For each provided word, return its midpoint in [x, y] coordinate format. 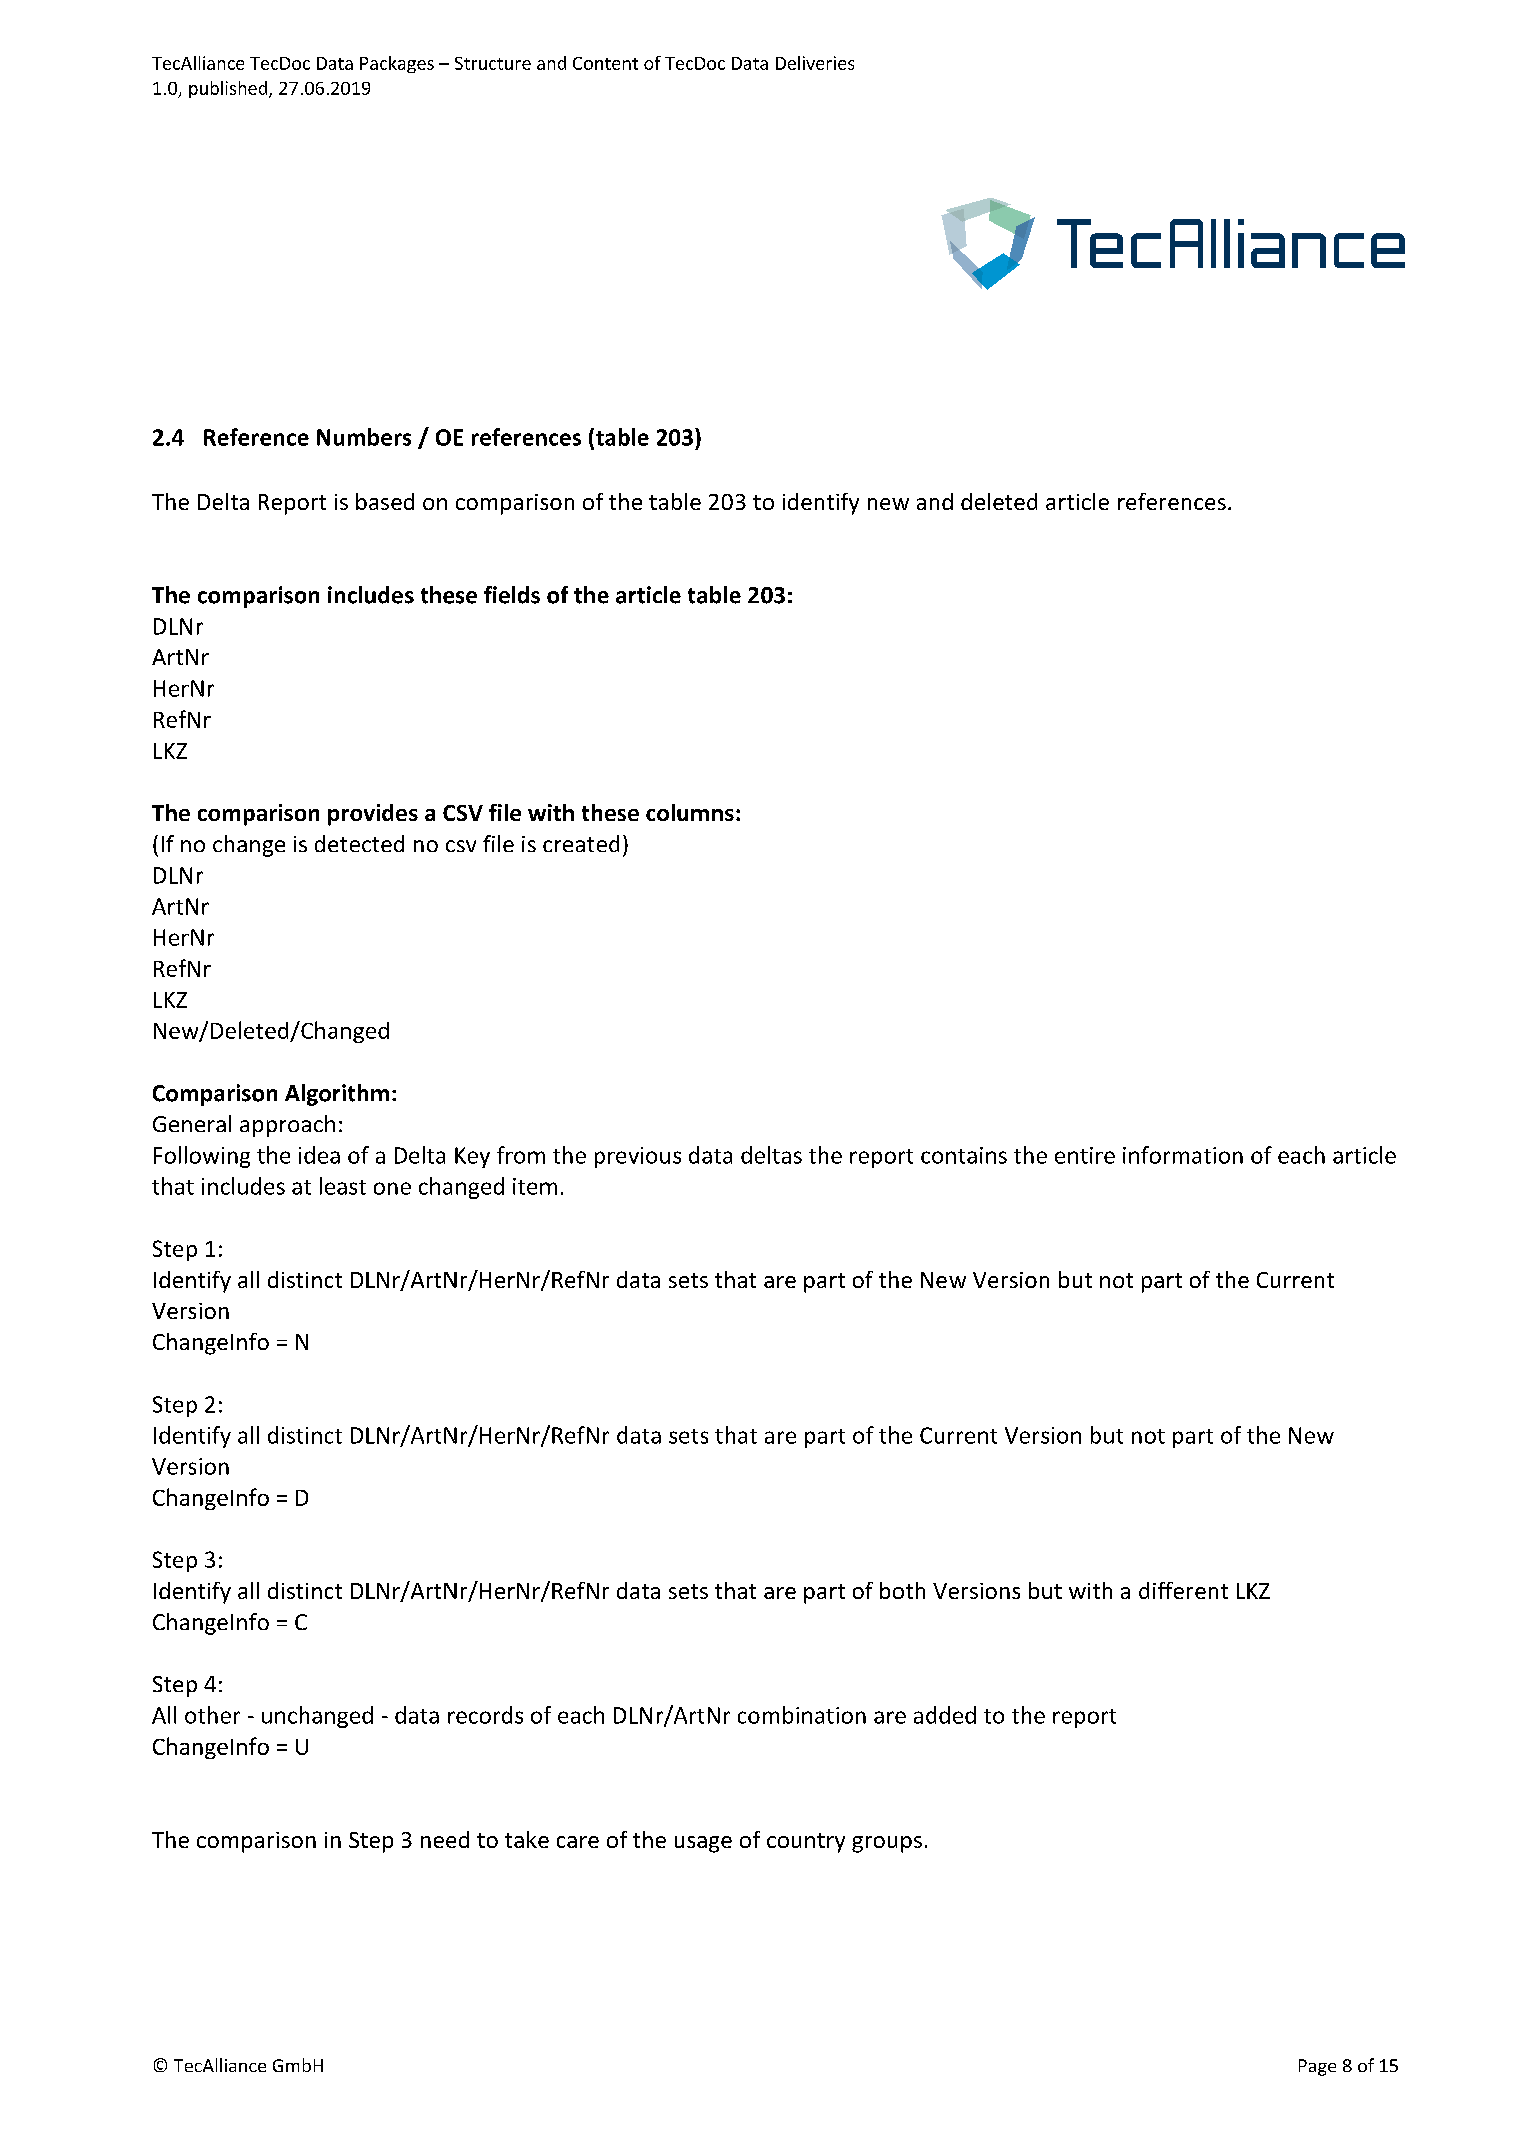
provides [373, 815]
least [343, 1186]
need [445, 1839]
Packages [397, 64]
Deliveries [815, 63]
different [1183, 1590]
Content [605, 63]
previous [638, 1157]
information [1183, 1155]
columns [690, 812]
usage [703, 1844]
